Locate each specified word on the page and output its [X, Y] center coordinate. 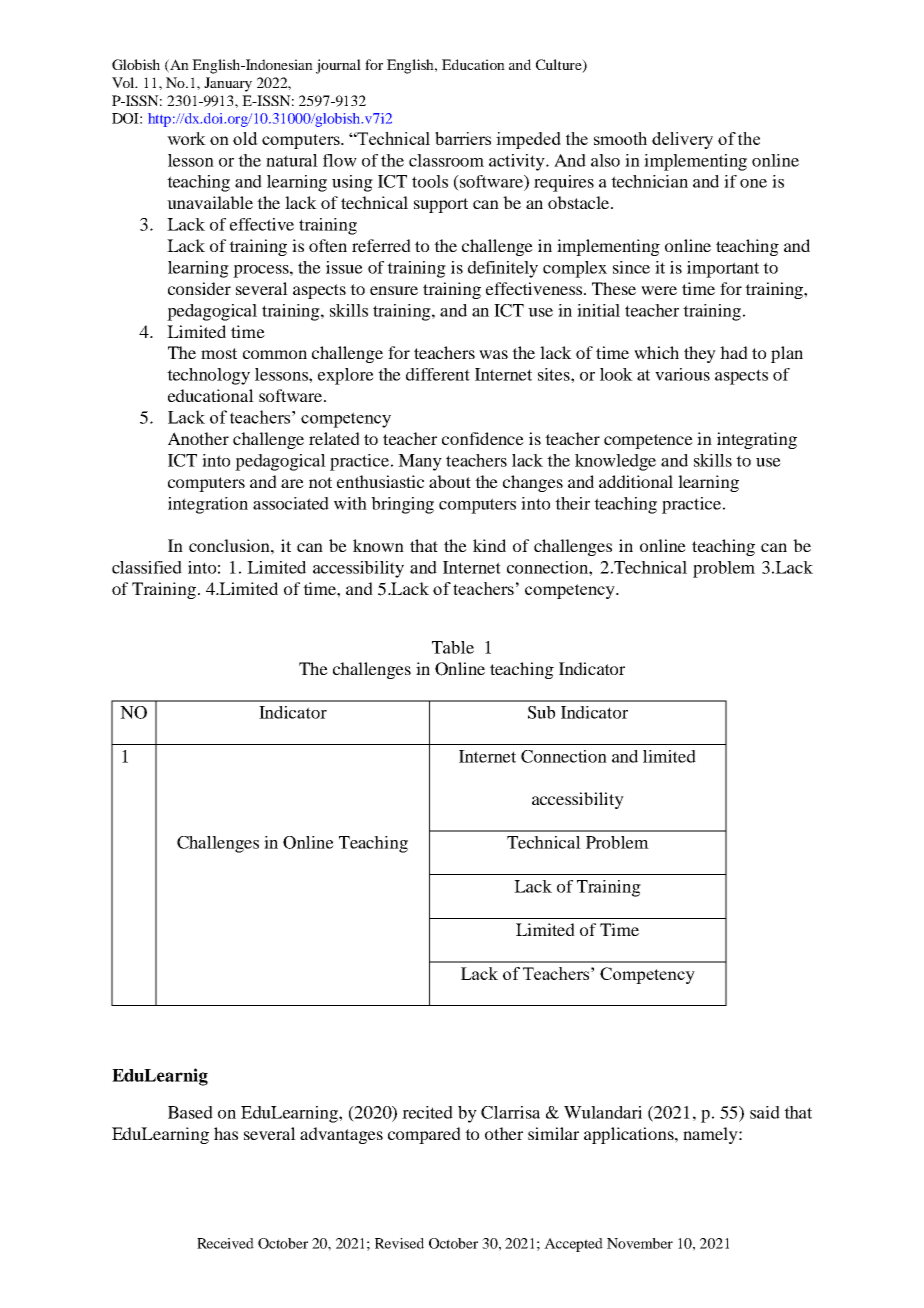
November [640, 1243]
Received [225, 1243]
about [450, 481]
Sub [541, 712]
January [228, 84]
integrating [757, 440]
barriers [463, 138]
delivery [682, 140]
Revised [399, 1243]
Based [190, 1112]
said [765, 1112]
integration [208, 505]
